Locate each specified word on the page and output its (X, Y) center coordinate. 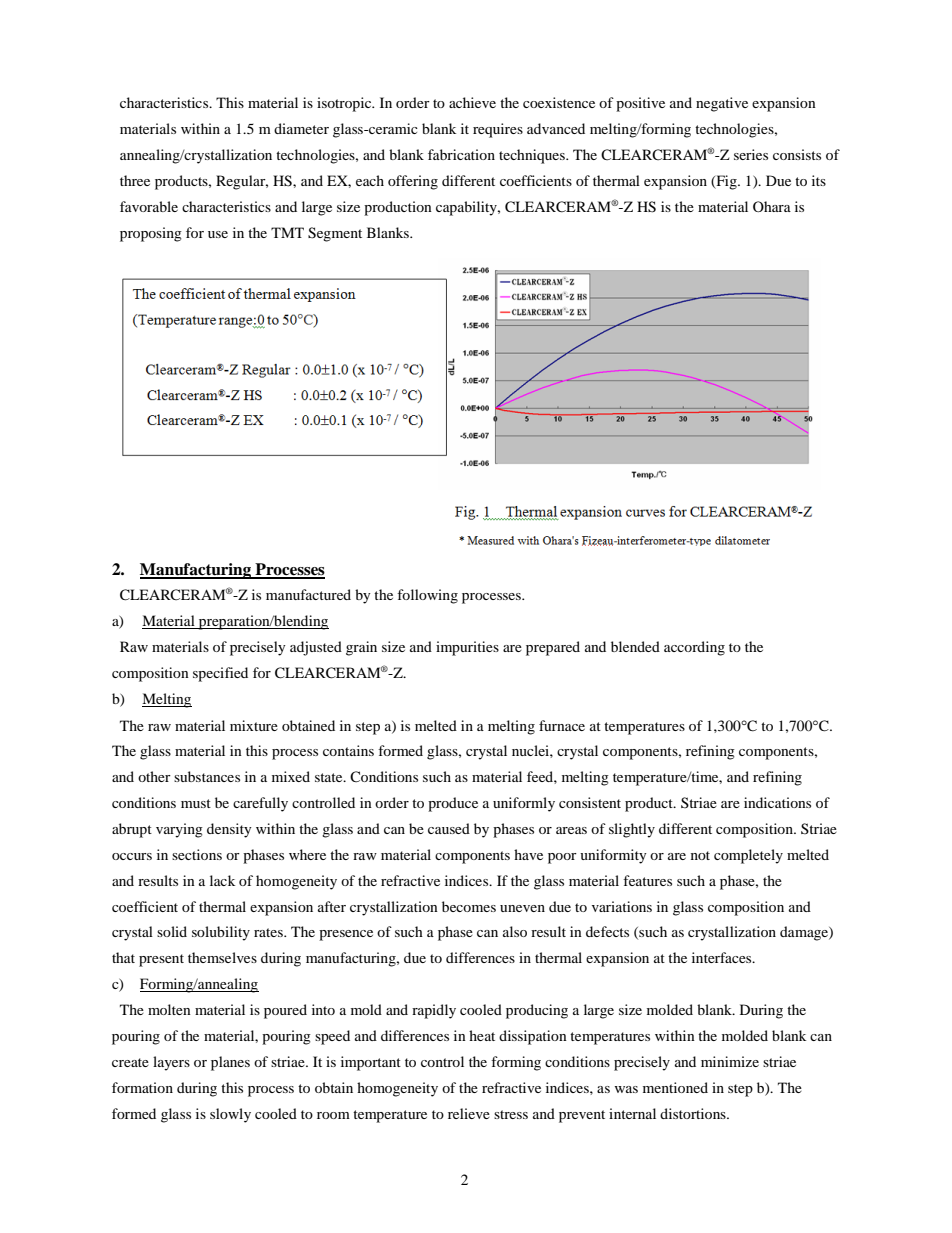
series (751, 154)
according (694, 648)
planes (230, 1063)
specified (220, 674)
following (427, 596)
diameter (301, 128)
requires (498, 130)
